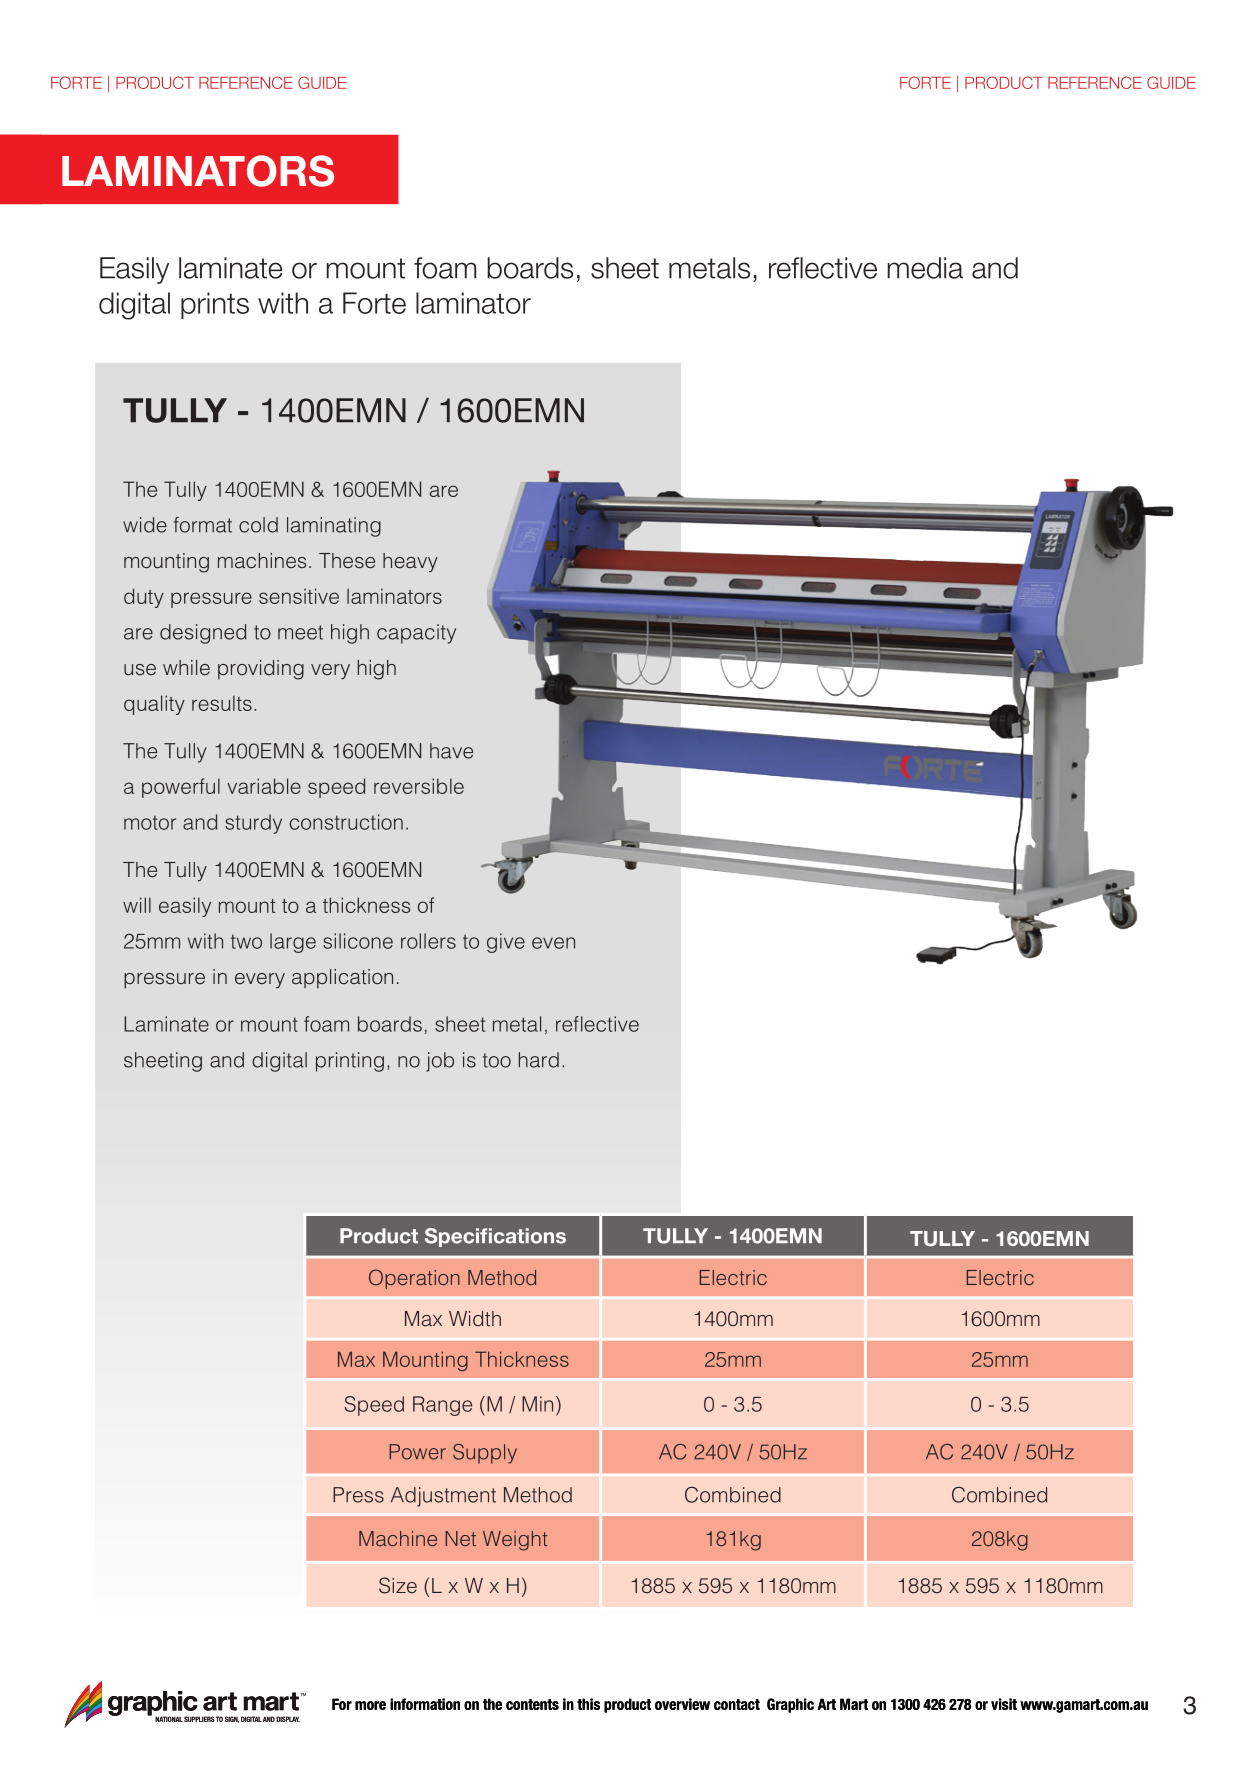 The image size is (1249, 1766). I want to click on Width, so click(475, 1319).
